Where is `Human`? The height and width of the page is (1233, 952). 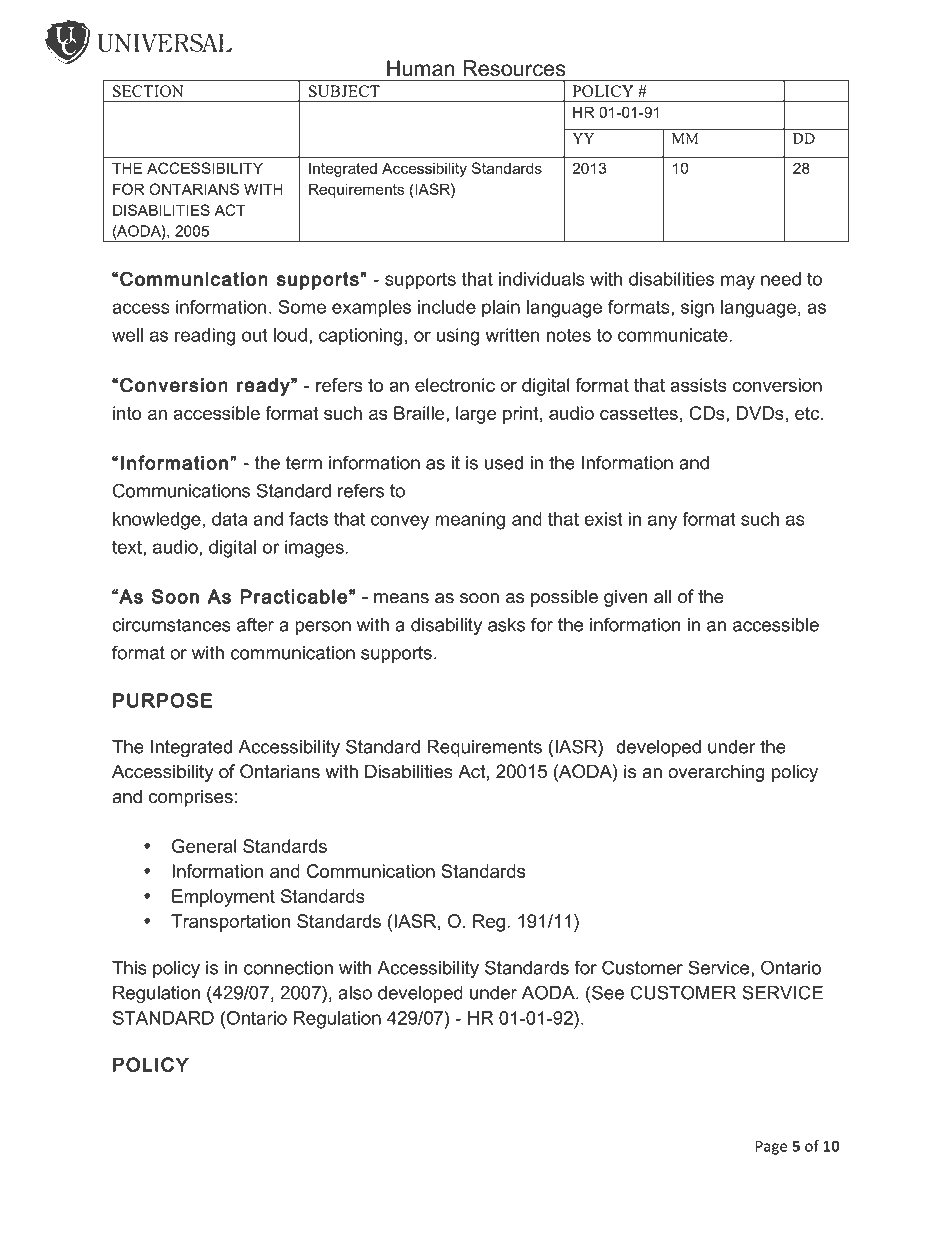
Human is located at coordinates (421, 68).
